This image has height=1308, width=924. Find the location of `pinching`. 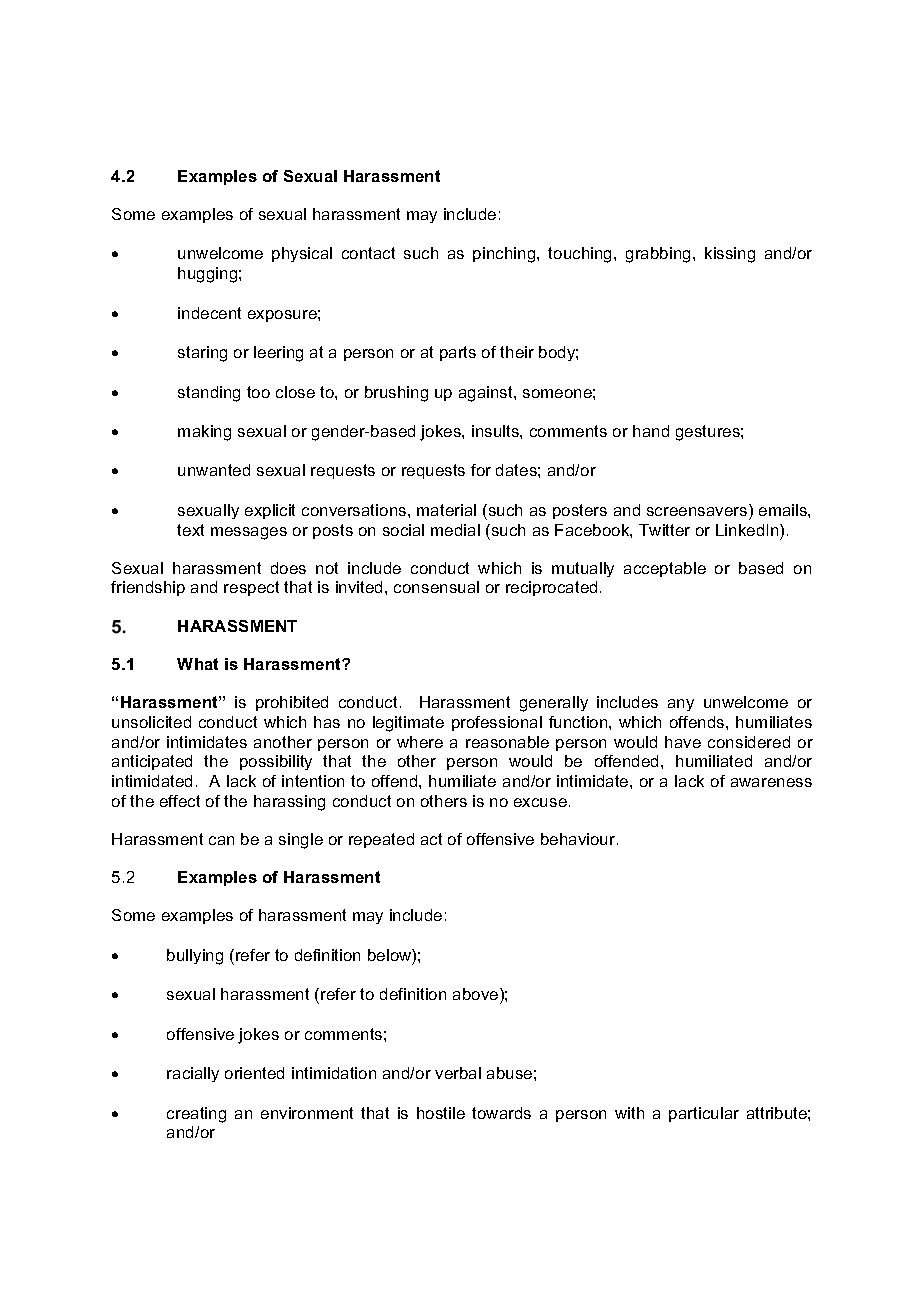

pinching is located at coordinates (505, 255).
